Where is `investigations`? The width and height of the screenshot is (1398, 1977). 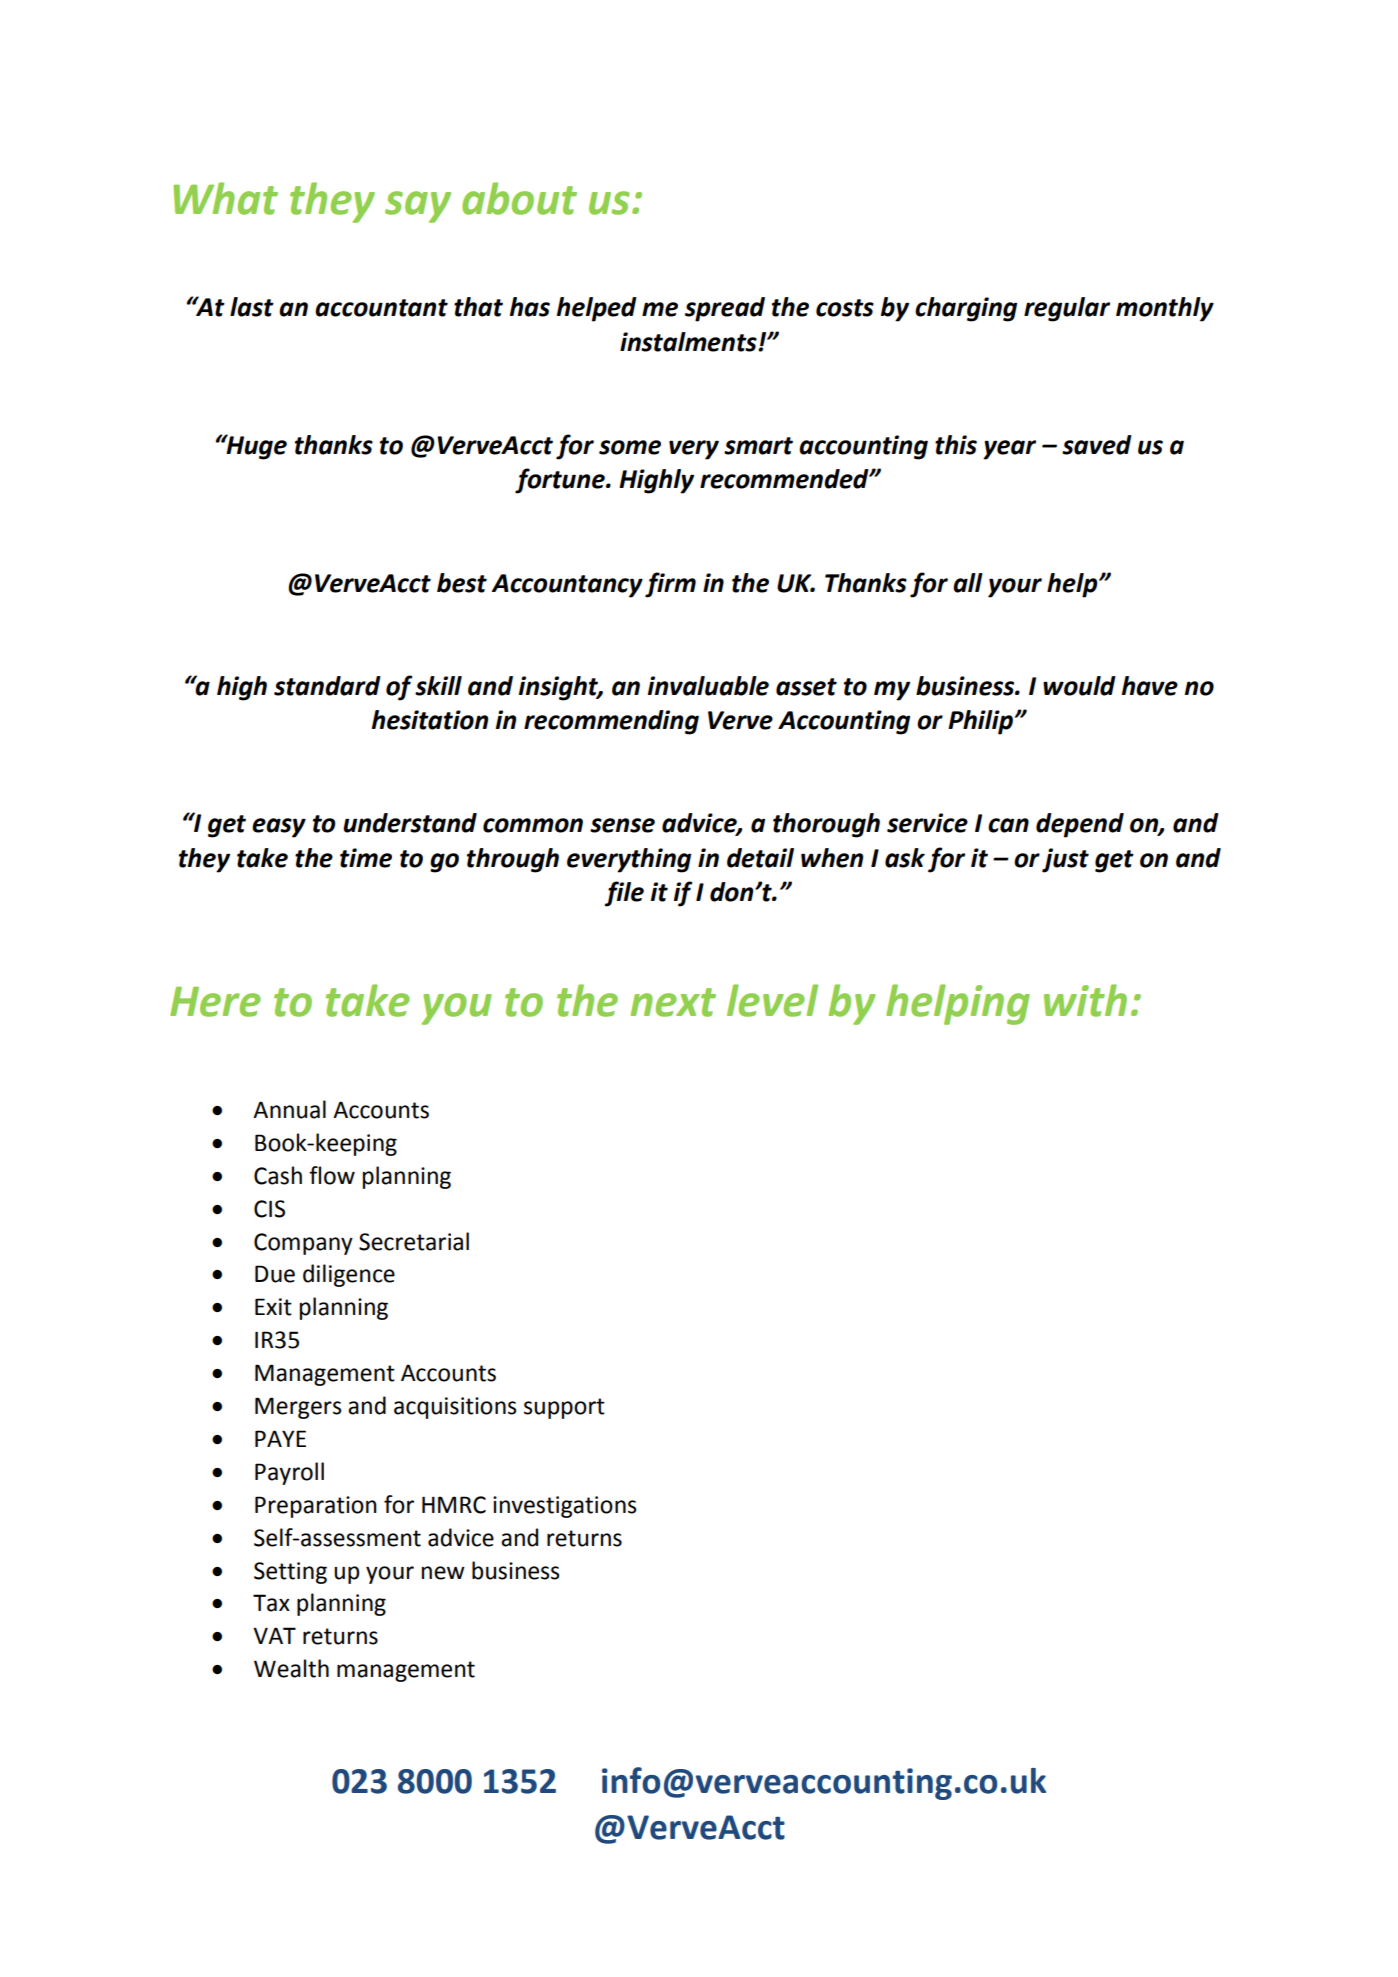
investigations is located at coordinates (564, 1507).
